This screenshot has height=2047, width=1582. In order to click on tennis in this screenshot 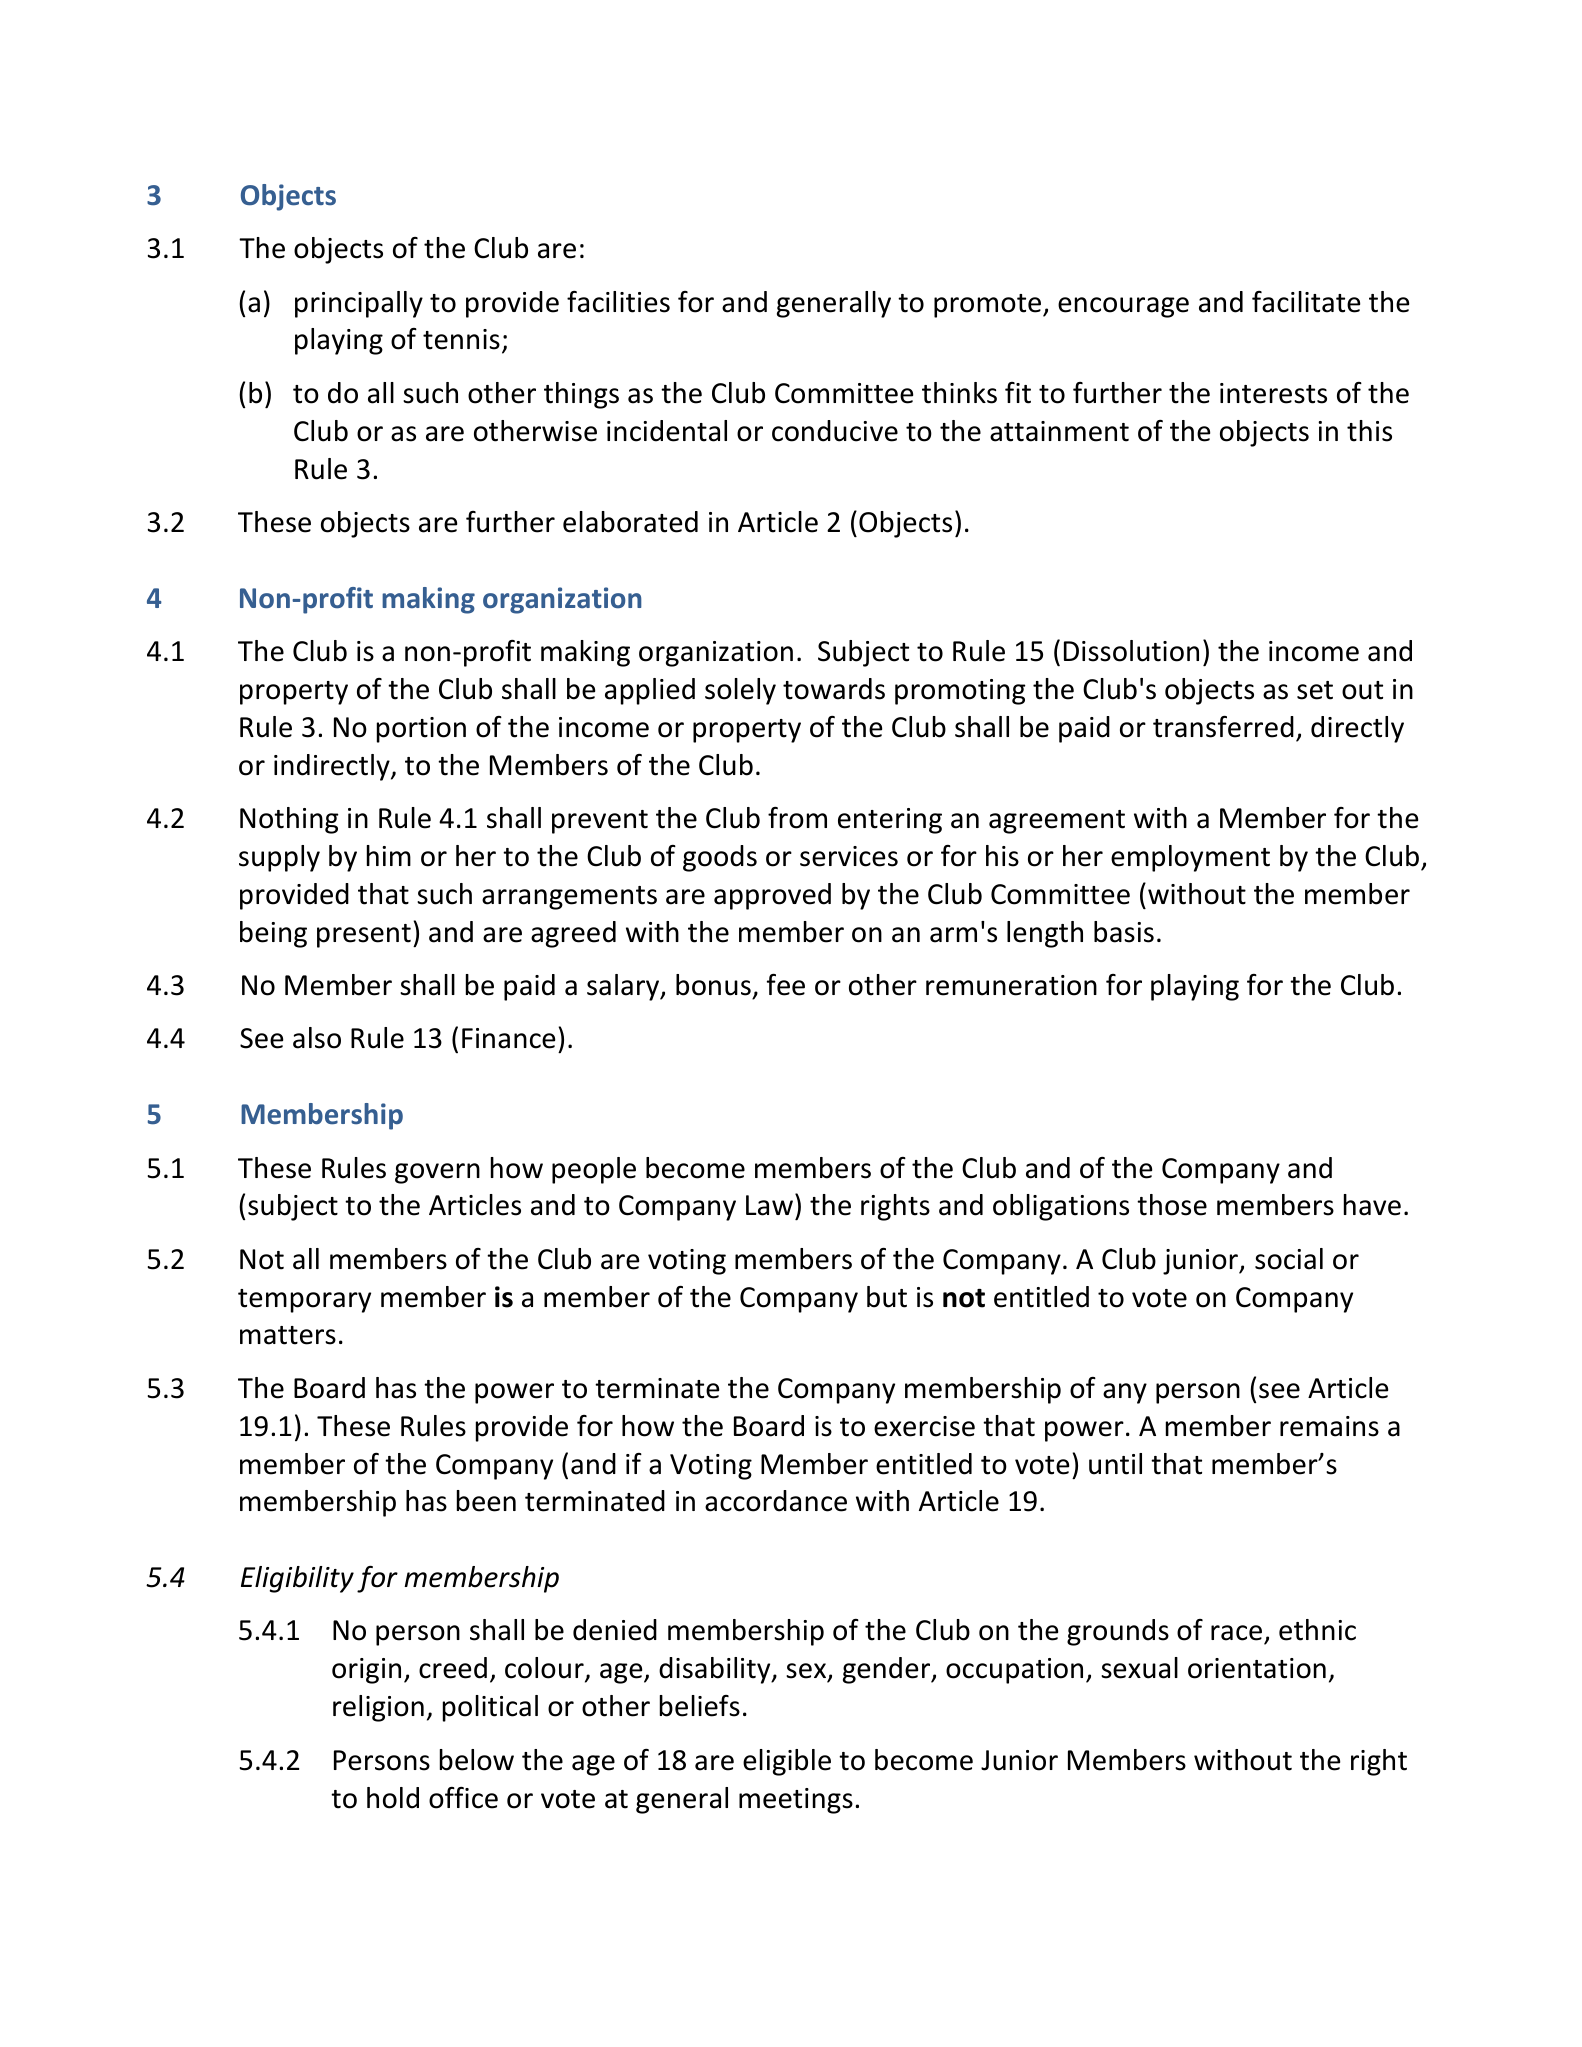, I will do `click(461, 339)`.
